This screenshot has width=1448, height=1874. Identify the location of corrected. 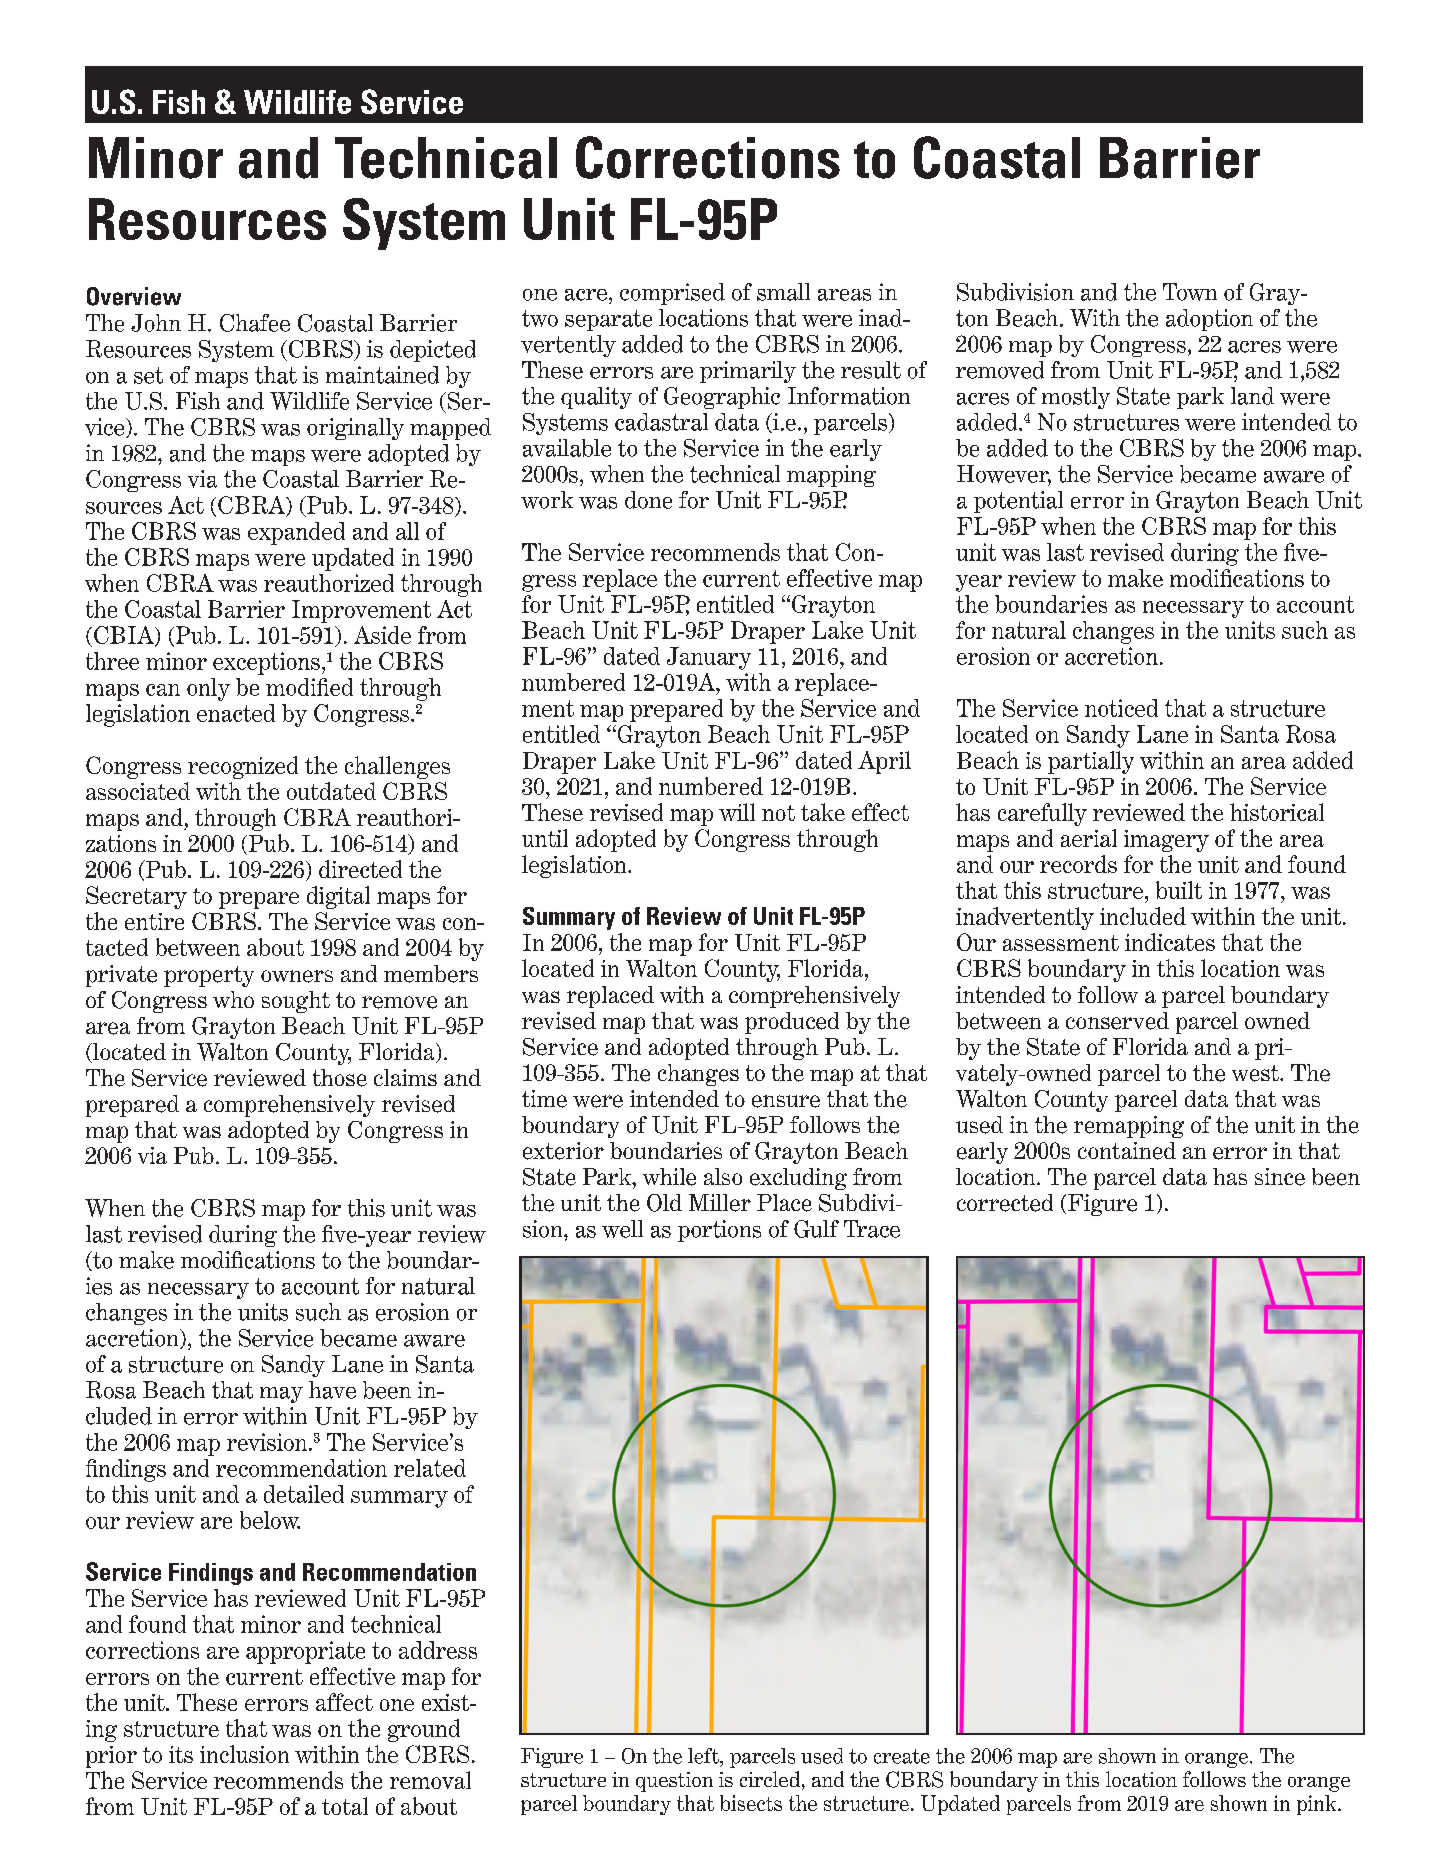
(1005, 1203).
